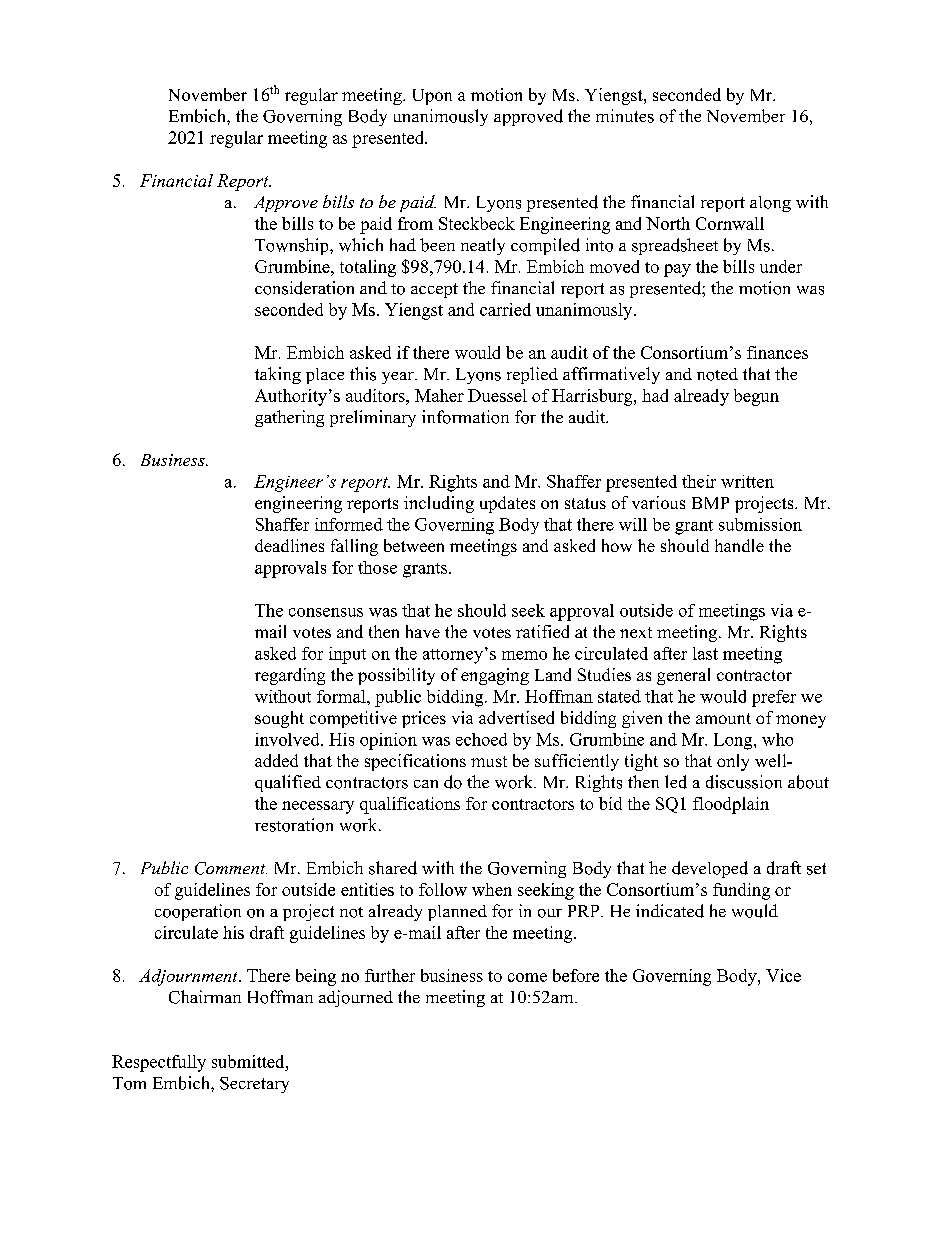 Image resolution: width=952 pixels, height=1233 pixels. Describe the element at coordinates (289, 545) in the page. I see `deadlines` at that location.
